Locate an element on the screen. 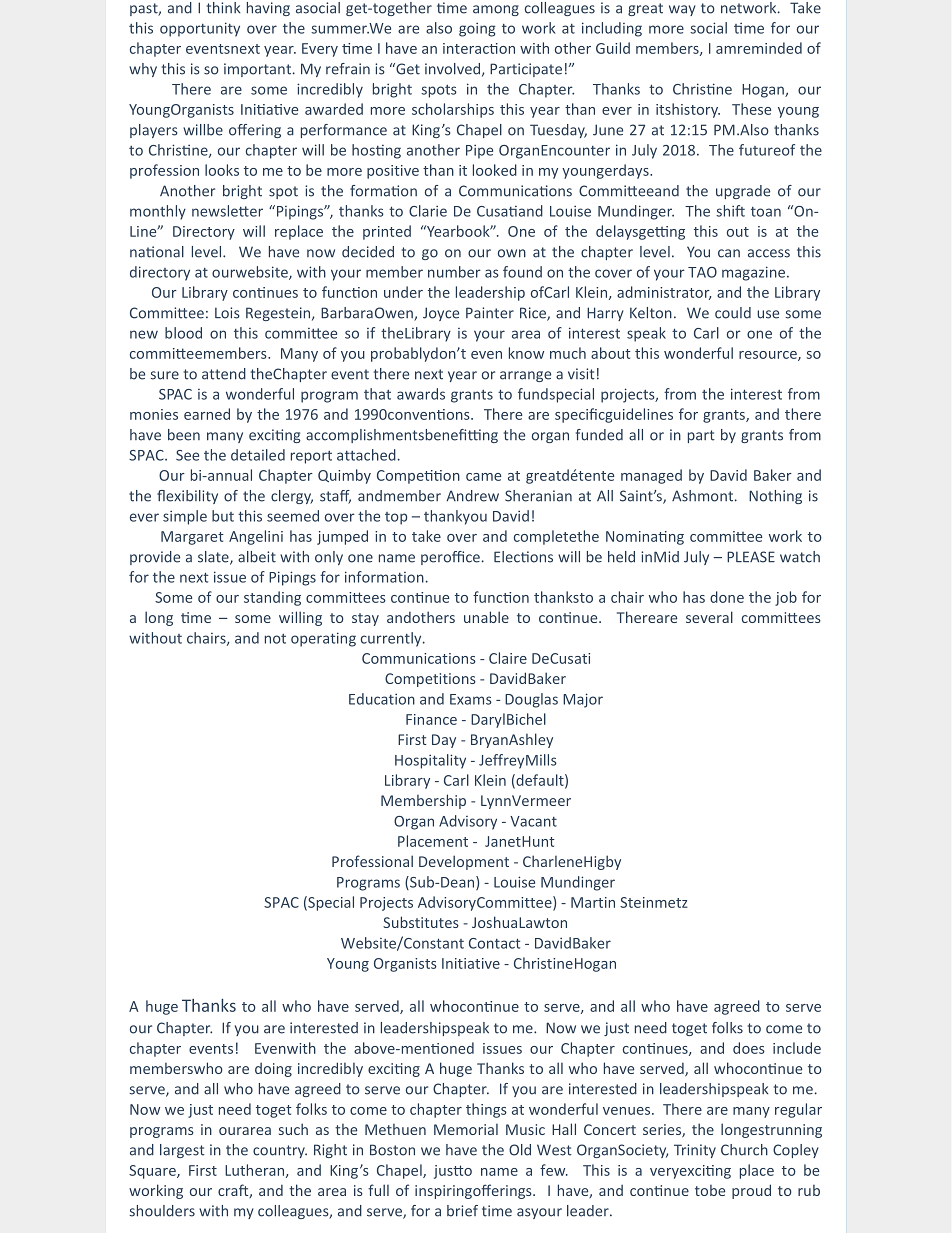 The image size is (952, 1233). unable is located at coordinates (486, 617).
